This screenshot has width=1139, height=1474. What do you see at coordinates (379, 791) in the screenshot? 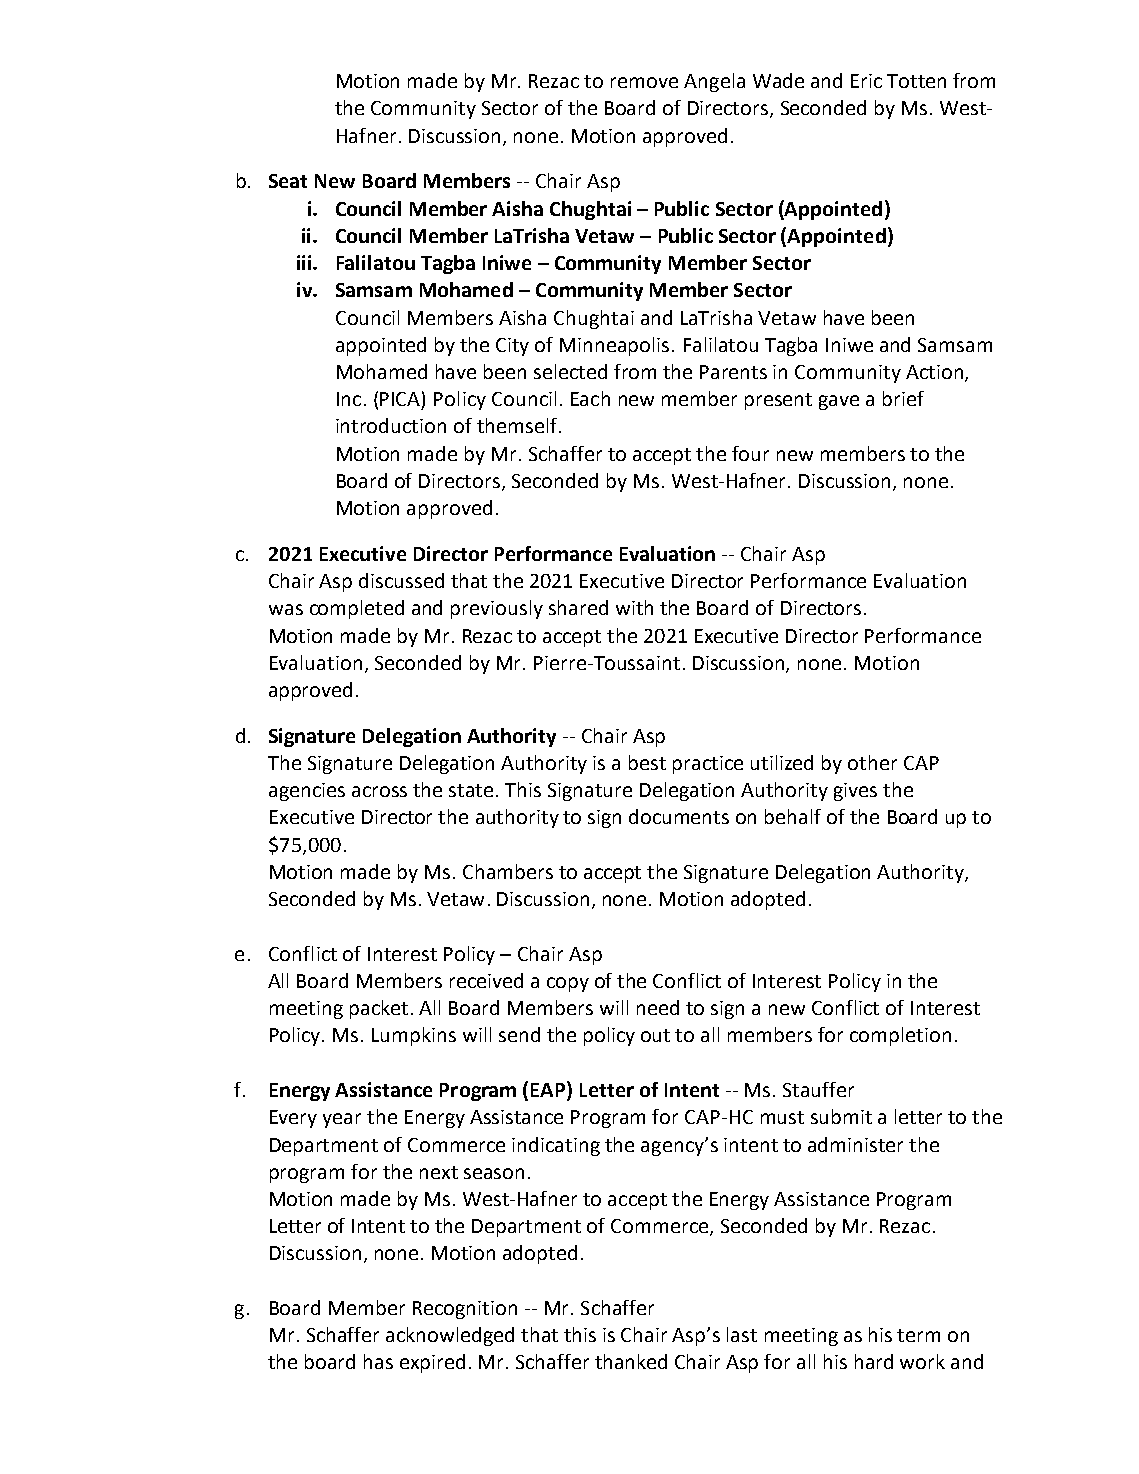
I see `across` at bounding box center [379, 791].
